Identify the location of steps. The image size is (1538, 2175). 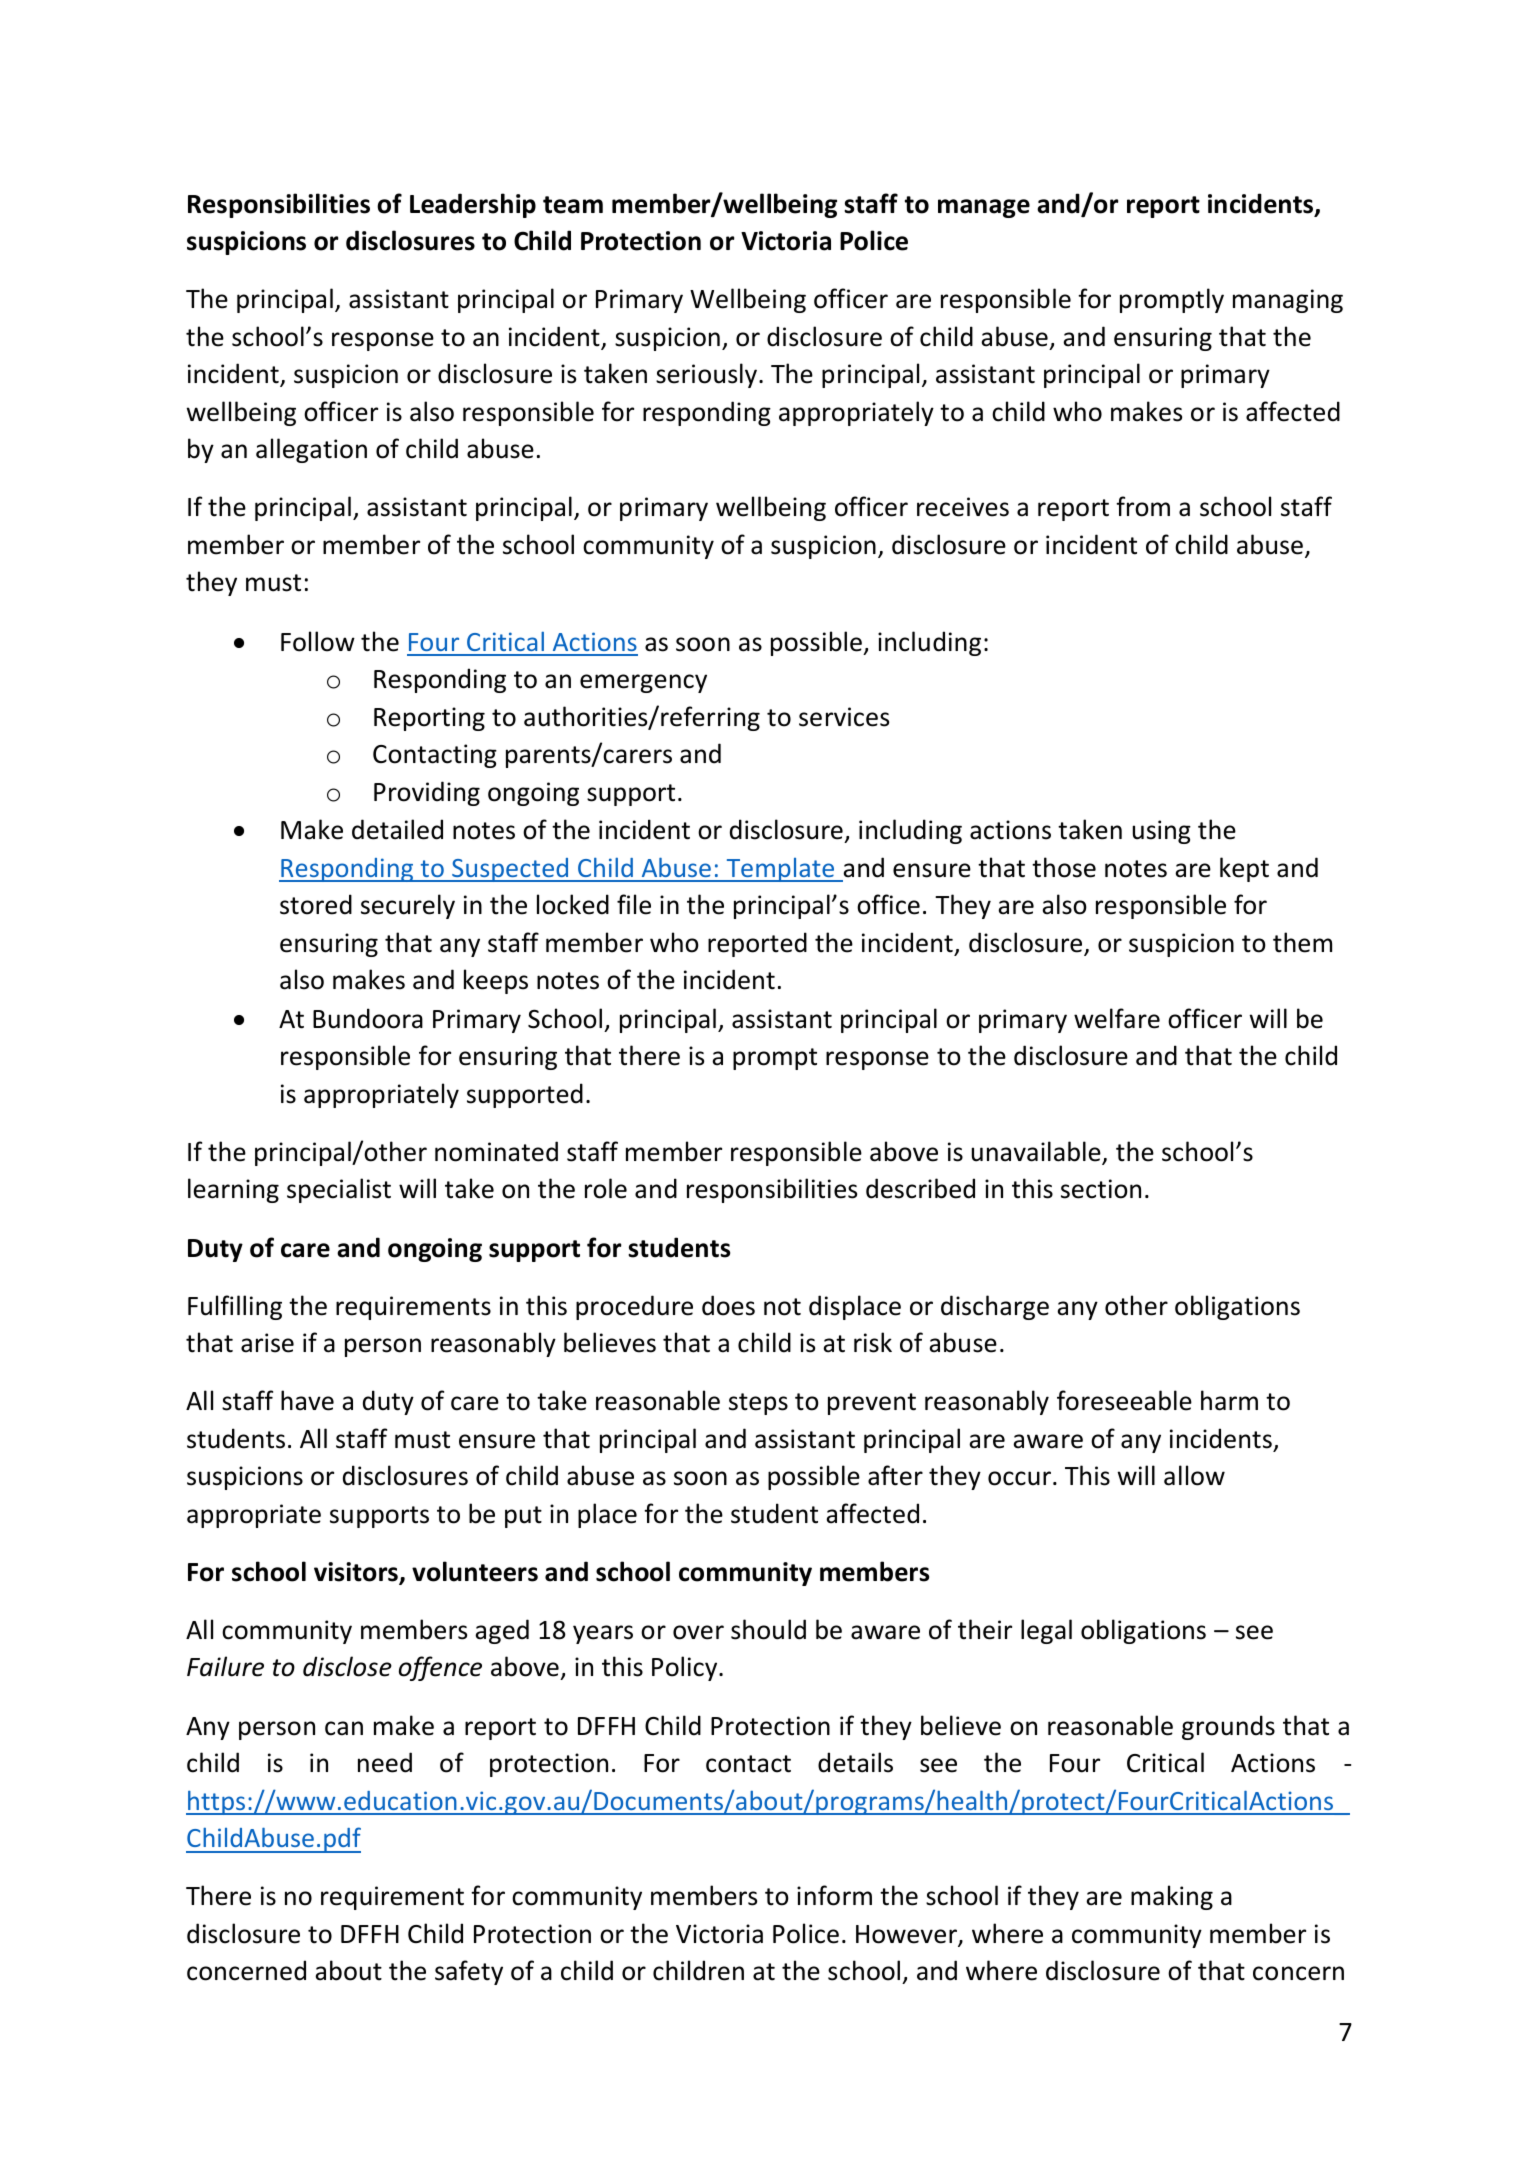
(758, 1404).
